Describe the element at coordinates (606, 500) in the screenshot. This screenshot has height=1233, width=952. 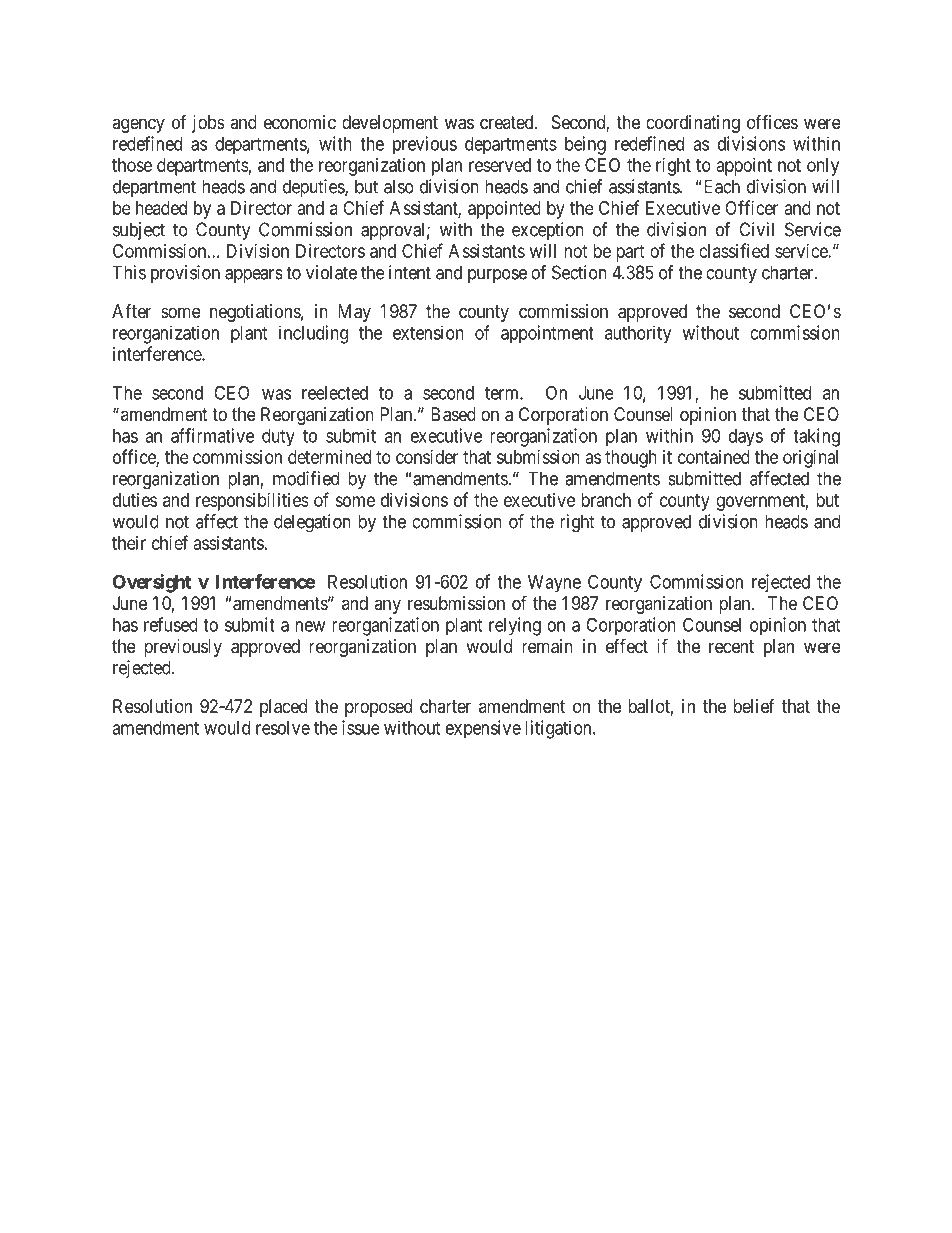
I see `branch` at that location.
